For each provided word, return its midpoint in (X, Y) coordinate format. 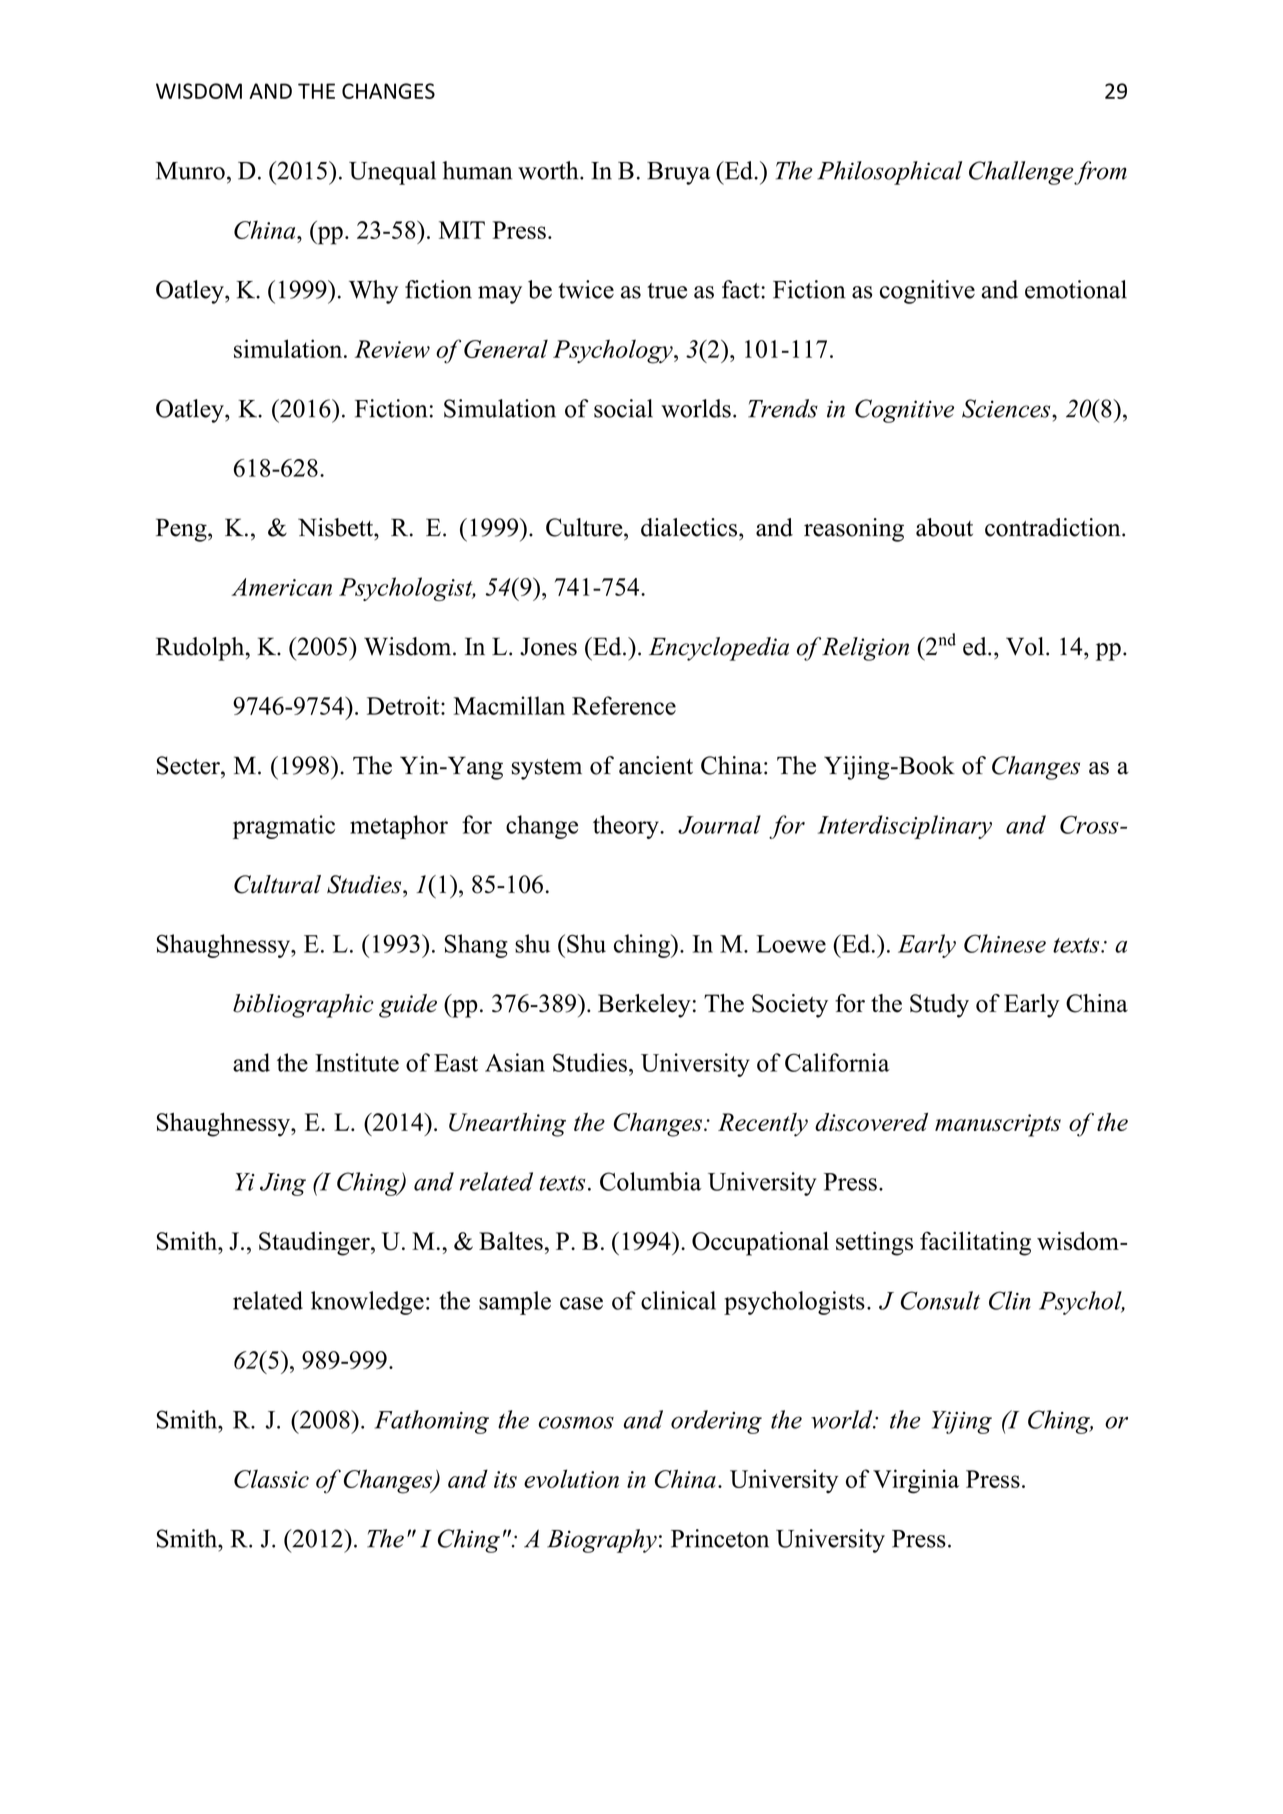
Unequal (392, 173)
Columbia (650, 1181)
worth (549, 170)
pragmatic (284, 827)
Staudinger (315, 1244)
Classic (271, 1478)
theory (627, 827)
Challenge (1021, 173)
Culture (585, 527)
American (281, 587)
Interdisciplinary (905, 827)
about (944, 527)
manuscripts (998, 1125)
